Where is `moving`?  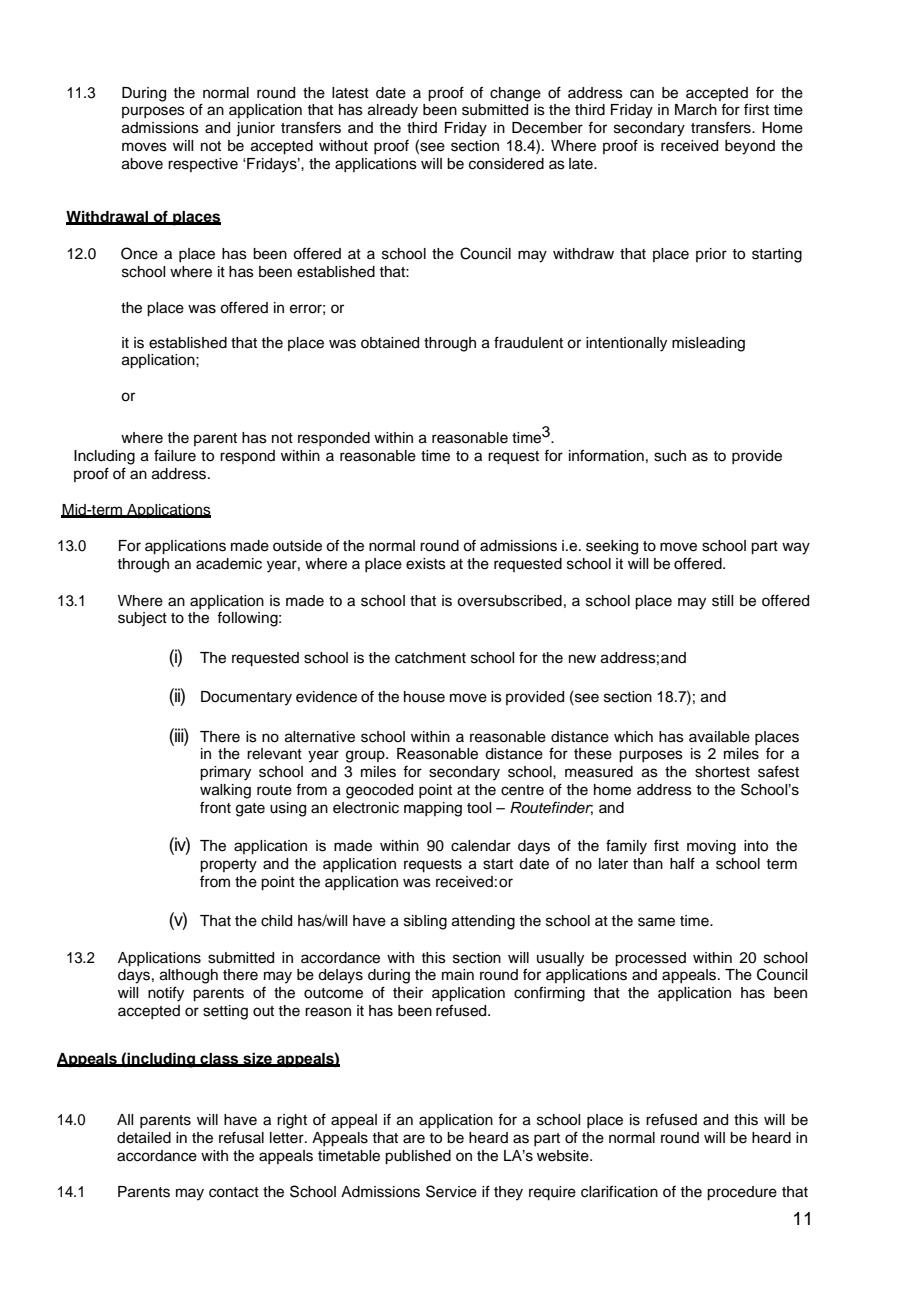
moving is located at coordinates (711, 847).
